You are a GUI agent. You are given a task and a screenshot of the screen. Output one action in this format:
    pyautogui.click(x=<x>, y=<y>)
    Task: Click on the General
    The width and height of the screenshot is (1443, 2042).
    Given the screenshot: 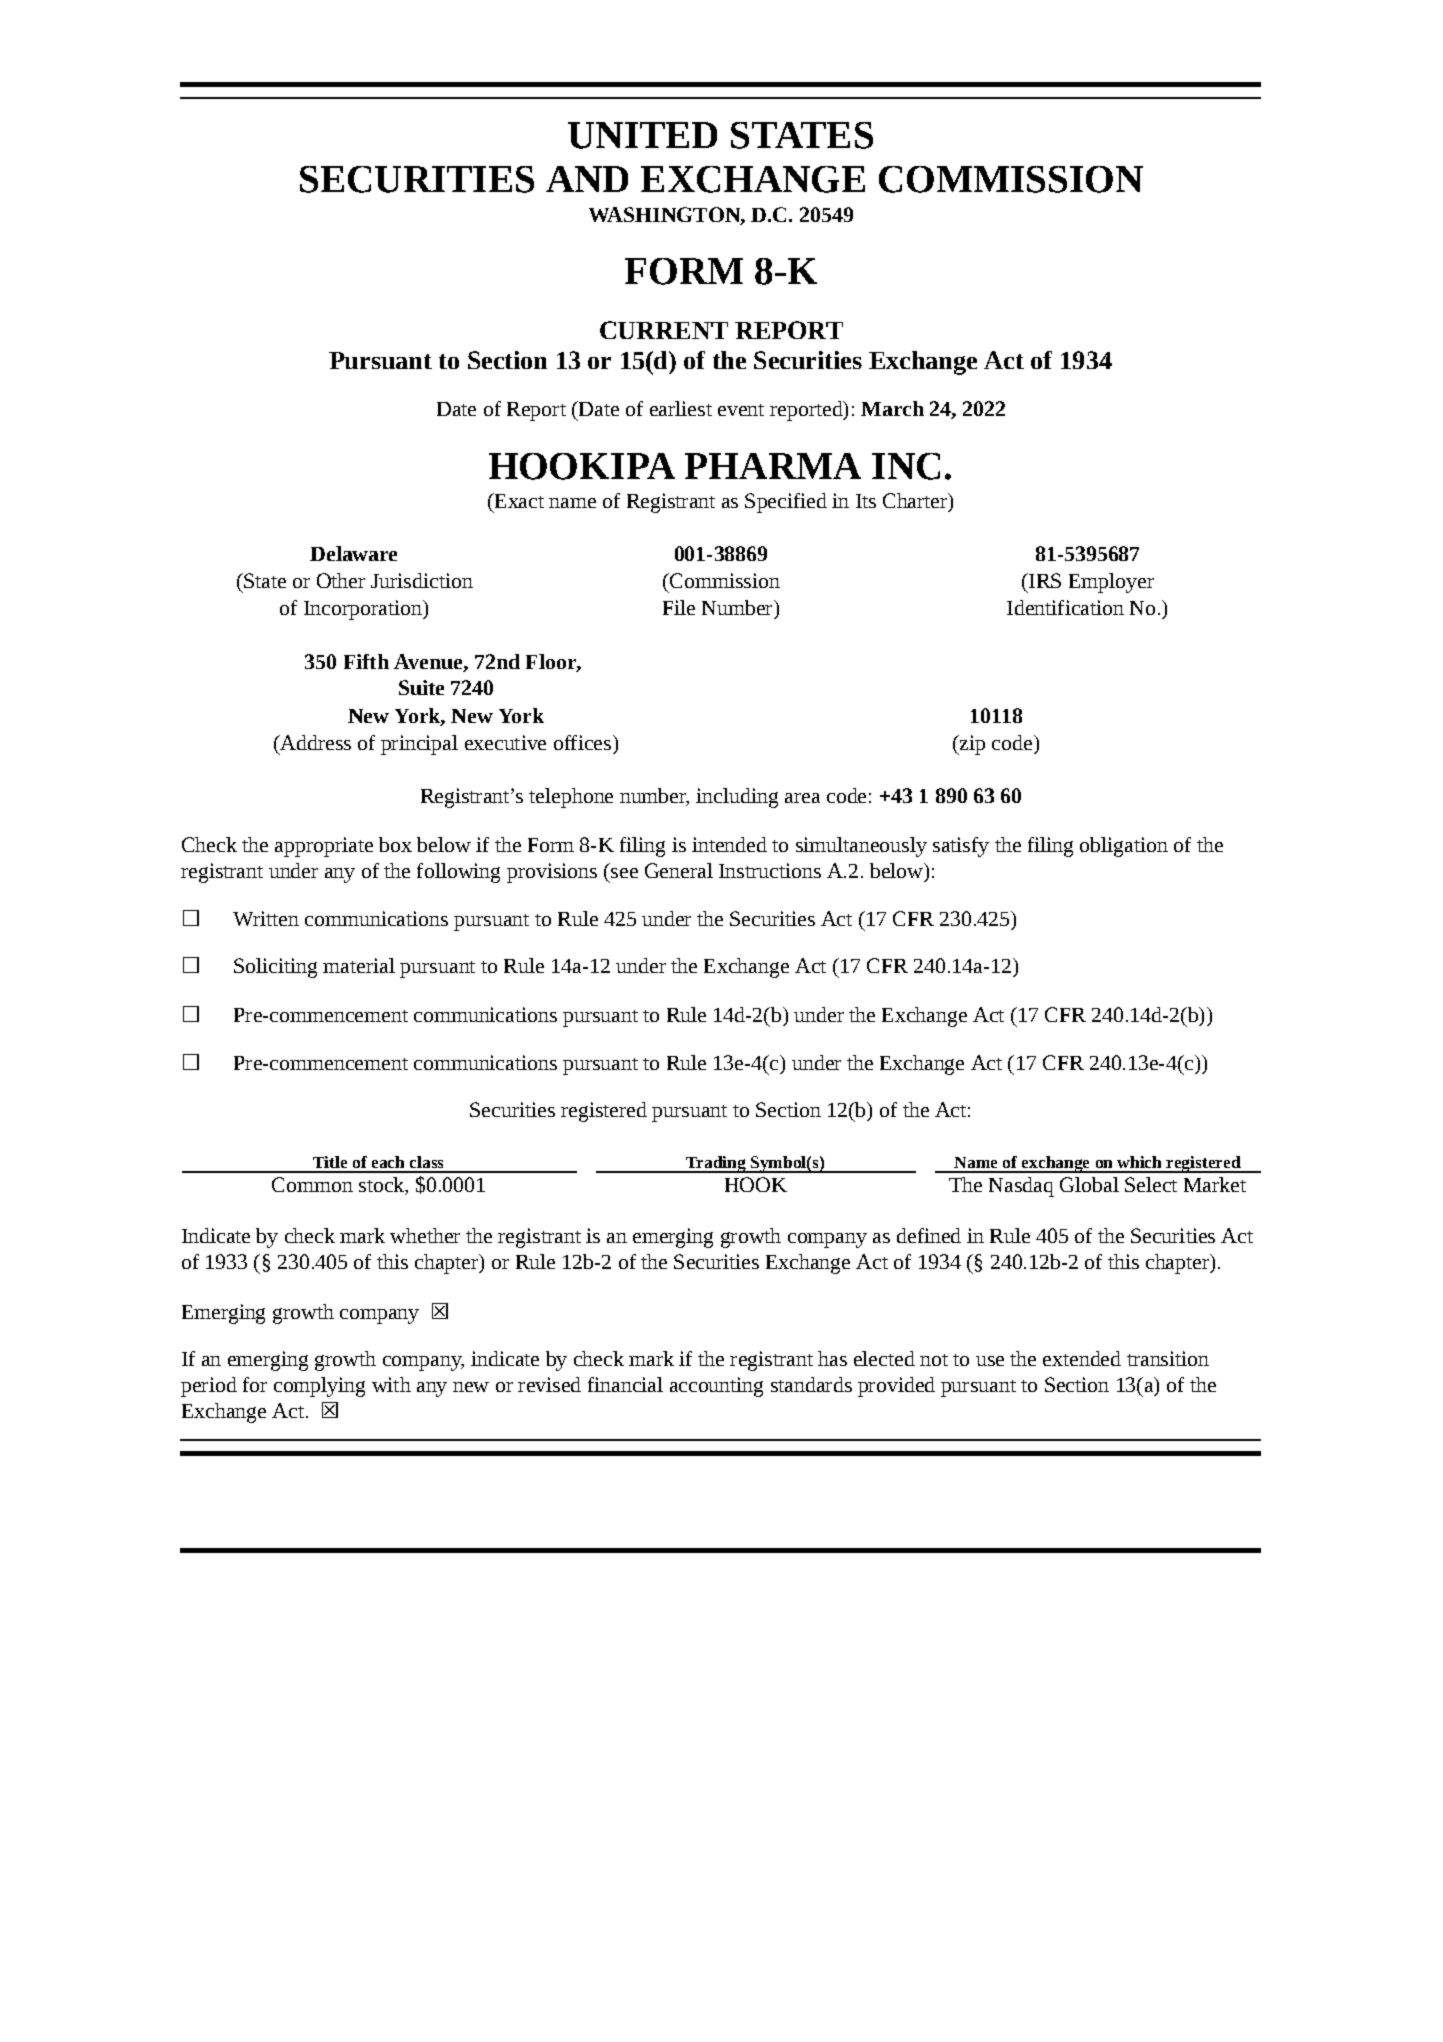 What is the action you would take?
    pyautogui.click(x=679, y=870)
